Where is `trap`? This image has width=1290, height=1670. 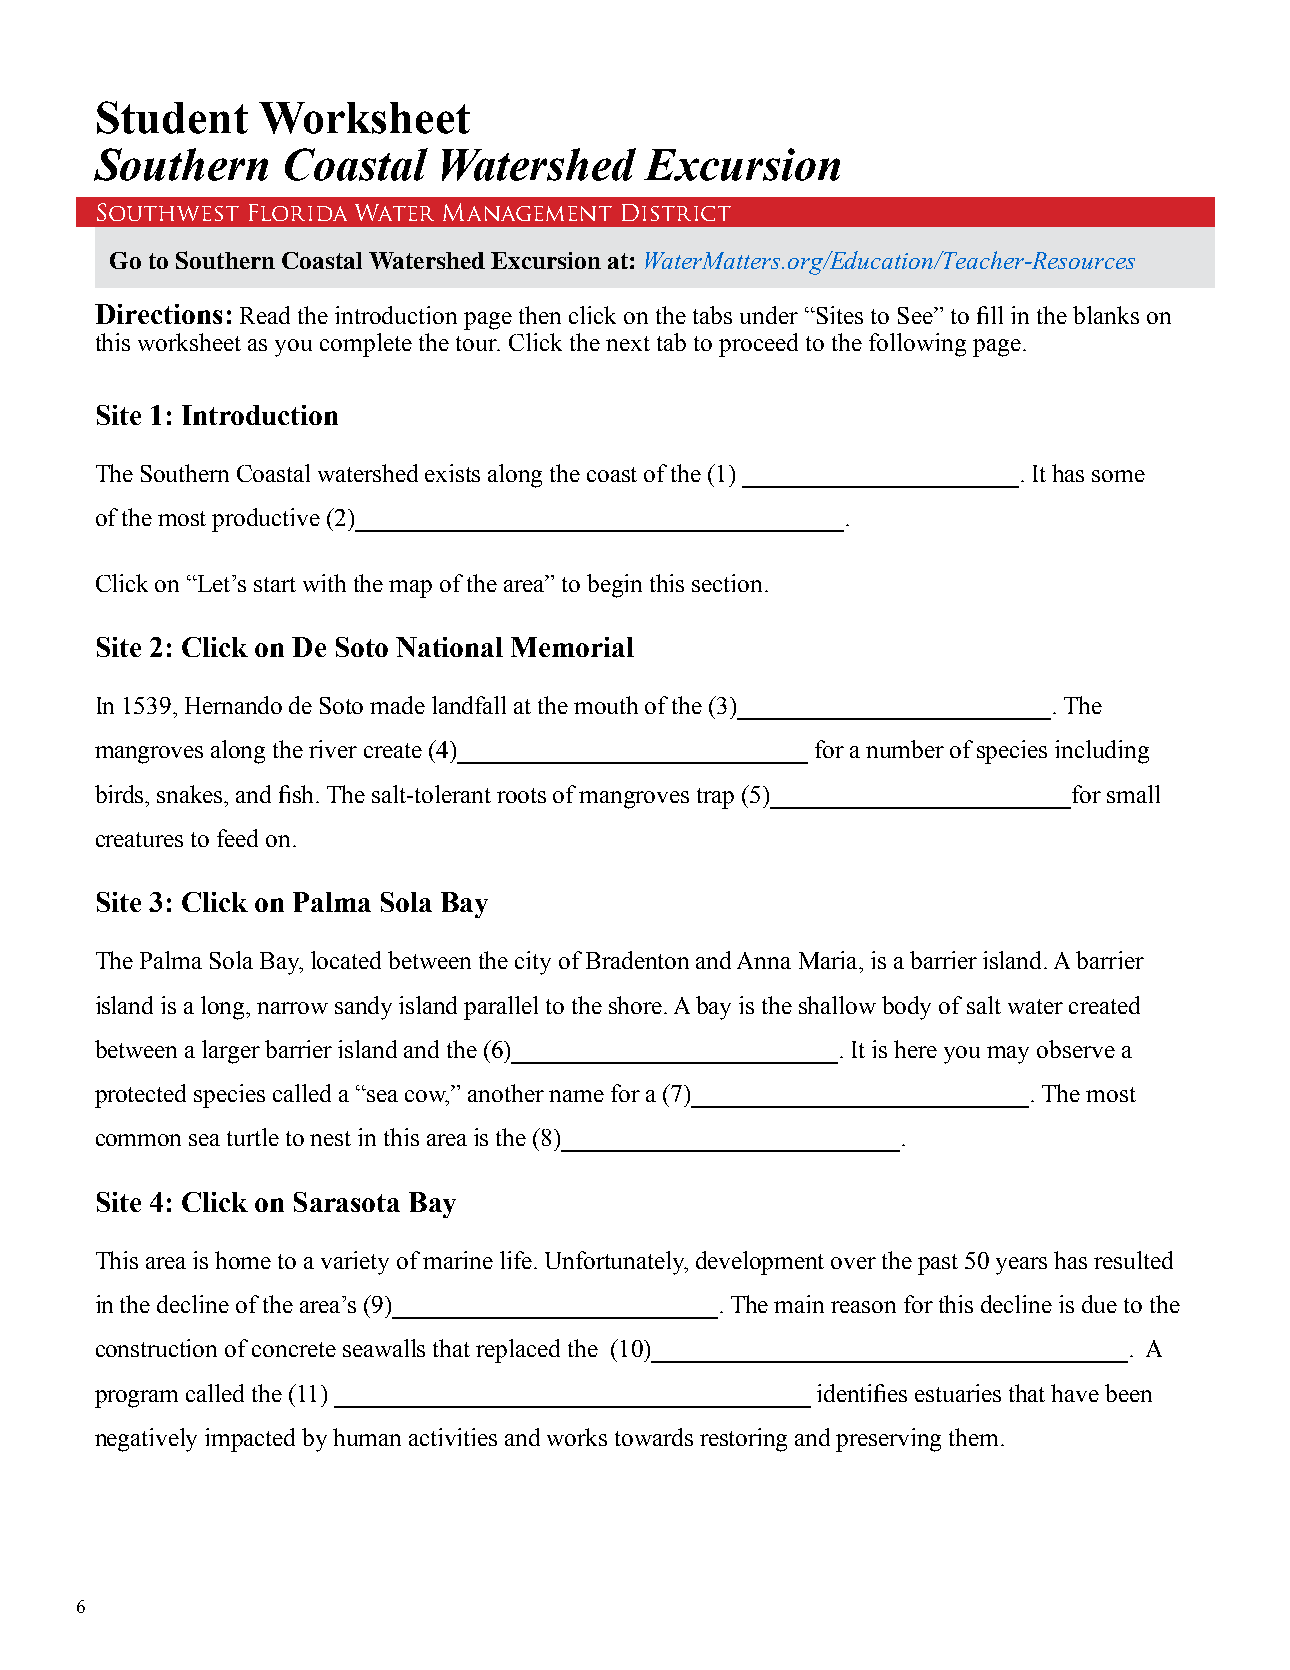 trap is located at coordinates (715, 798).
